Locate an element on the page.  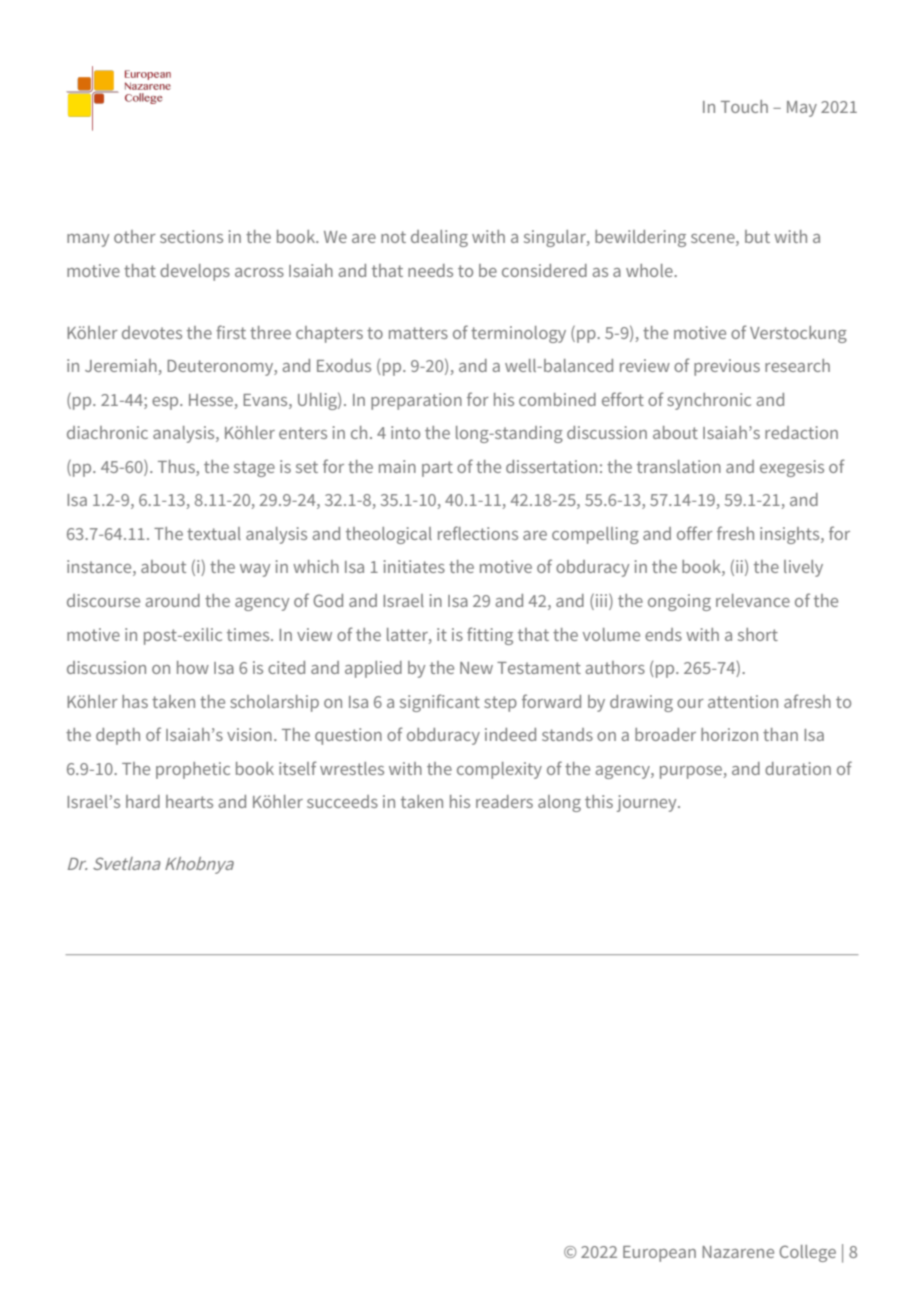
attention is located at coordinates (743, 701).
